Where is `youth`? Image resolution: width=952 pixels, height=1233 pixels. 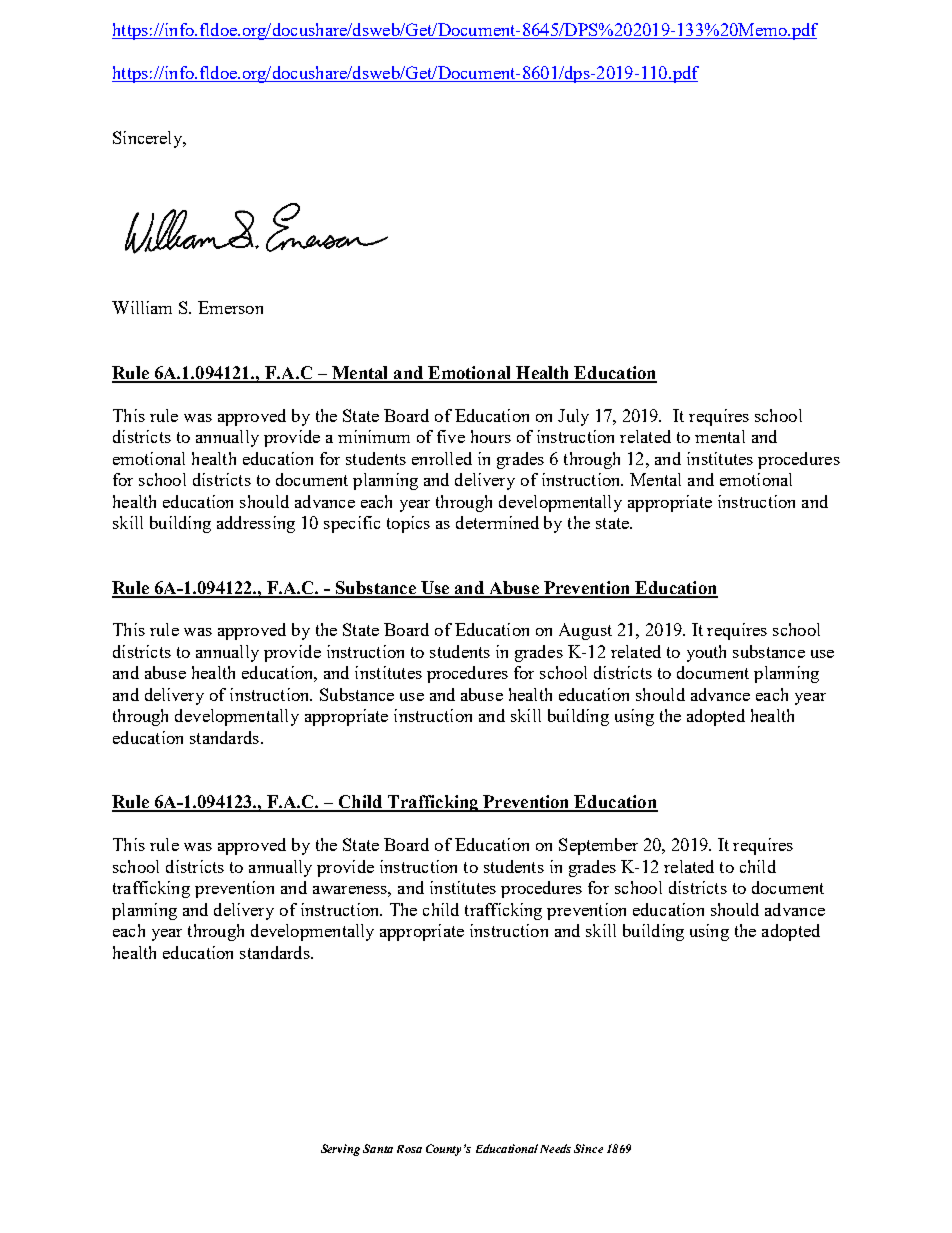
youth is located at coordinates (706, 653).
